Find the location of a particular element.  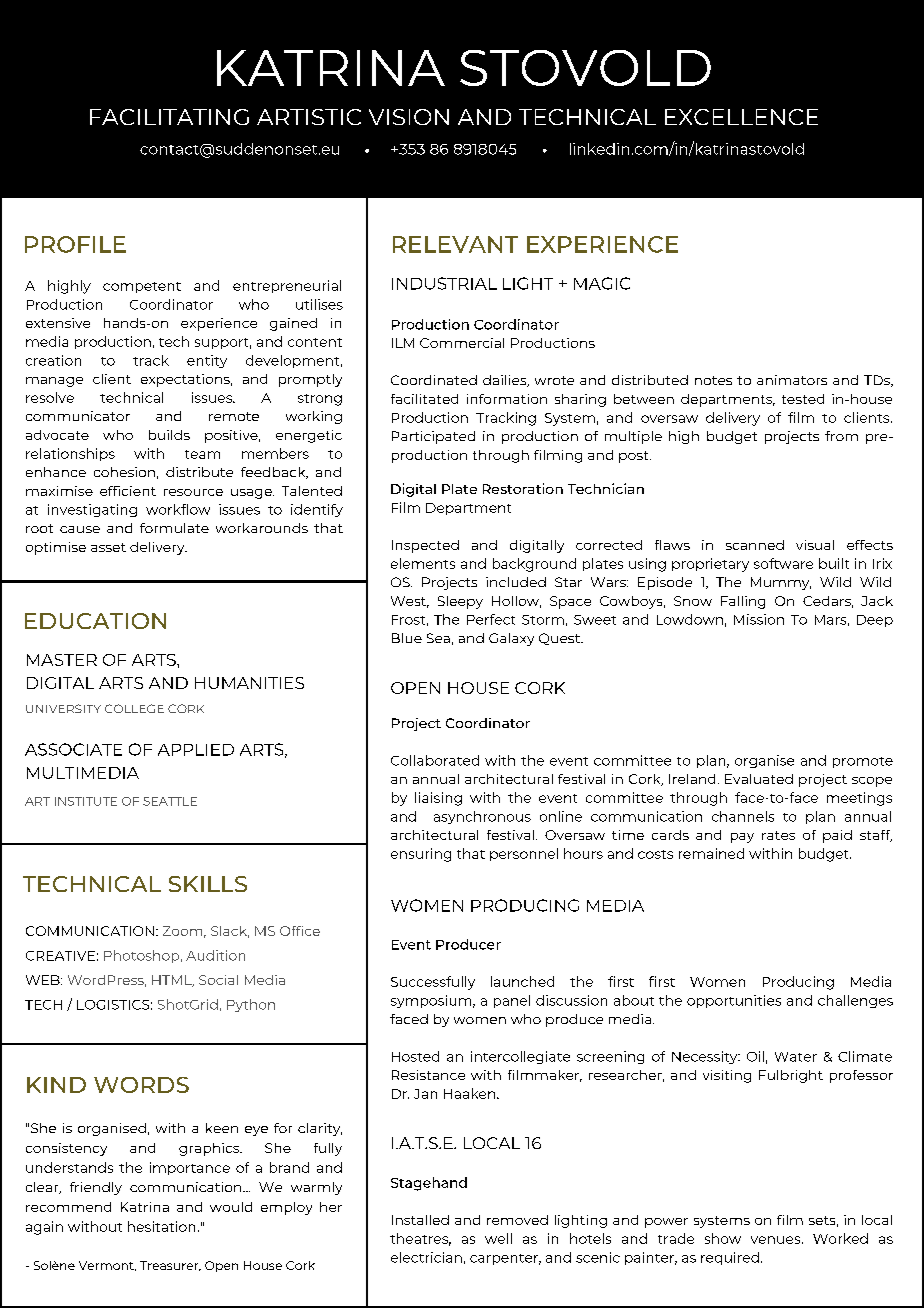

FACILITATING is located at coordinates (169, 117).
